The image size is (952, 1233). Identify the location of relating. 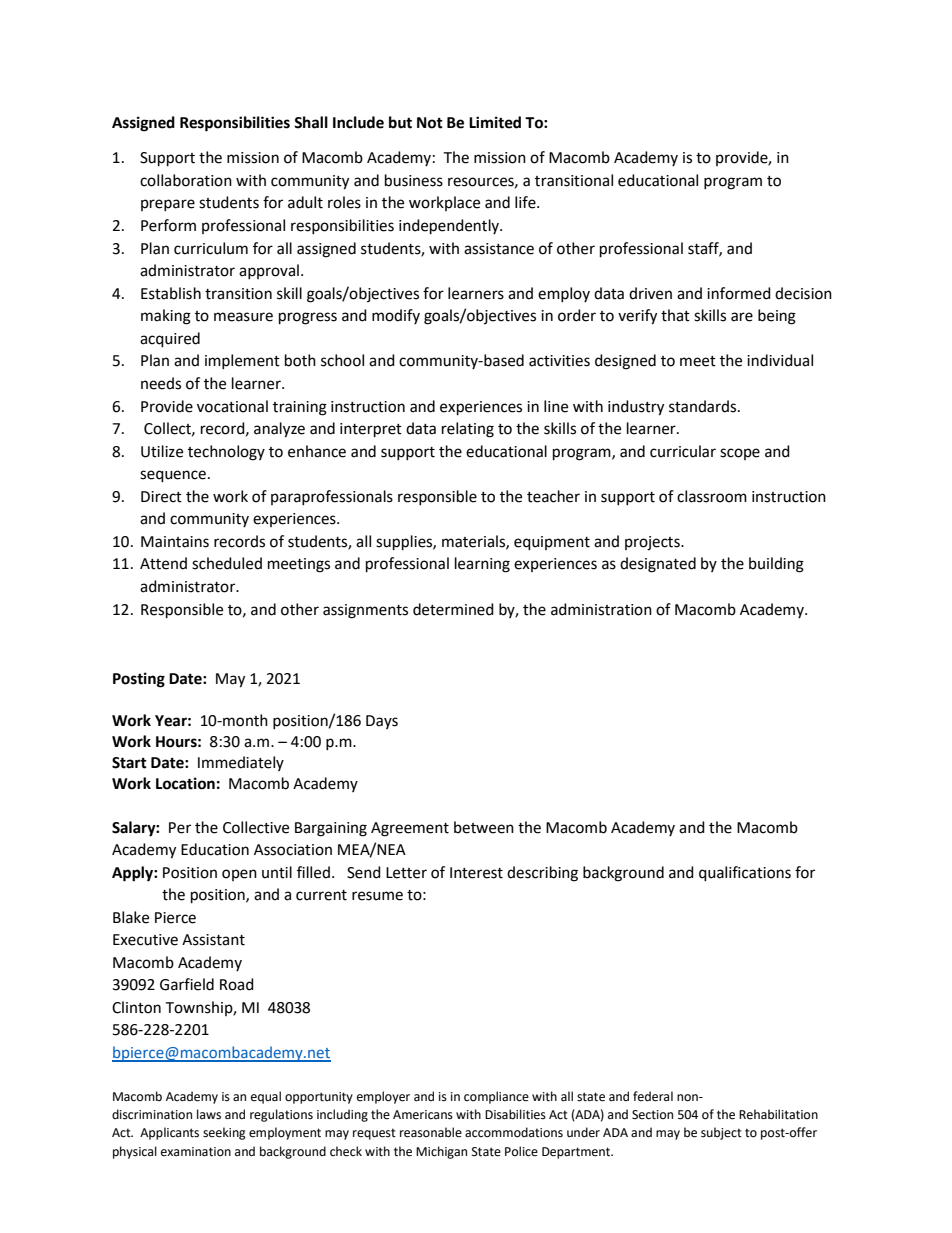
(468, 430).
